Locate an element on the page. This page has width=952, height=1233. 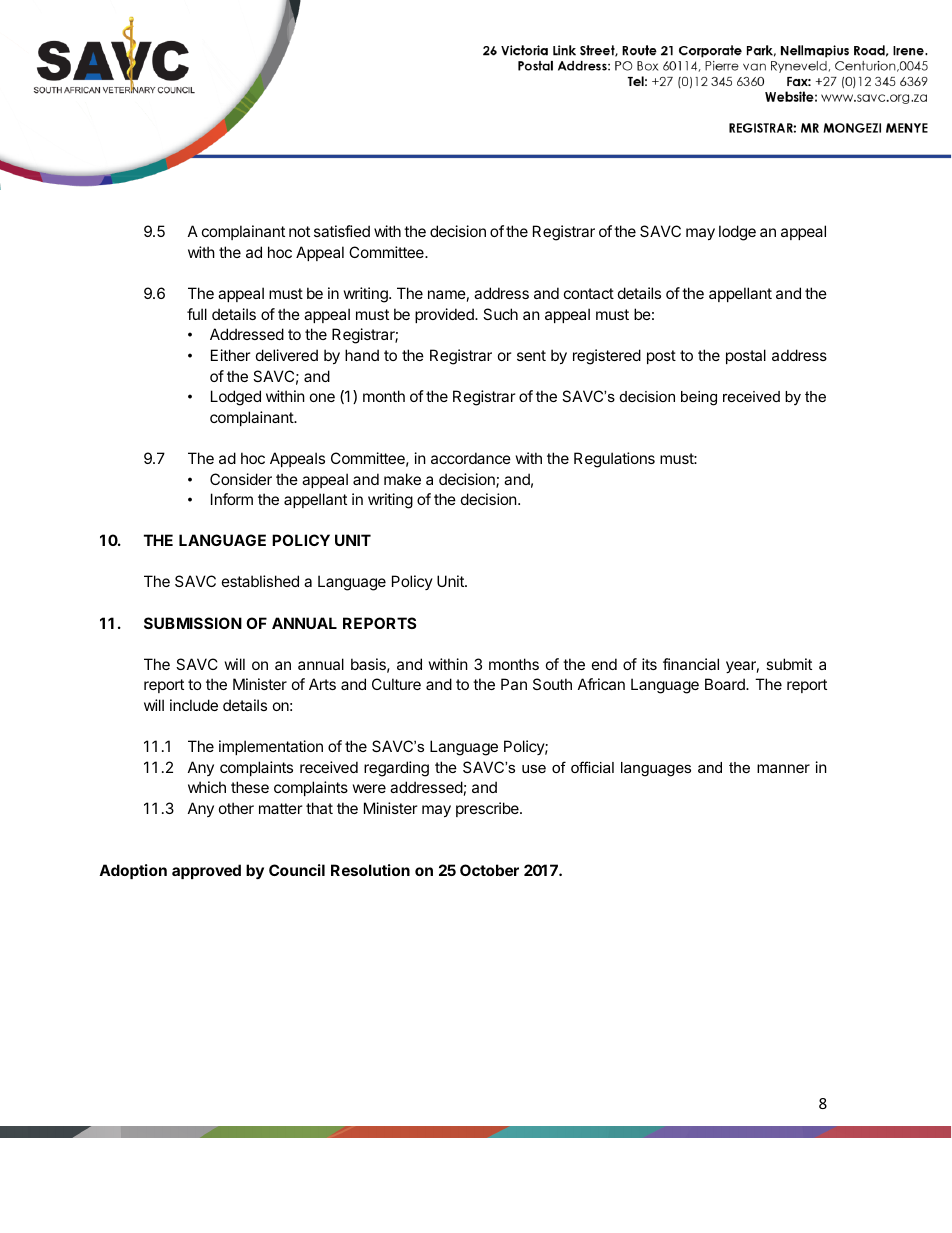
SUBMISSION is located at coordinates (193, 623).
